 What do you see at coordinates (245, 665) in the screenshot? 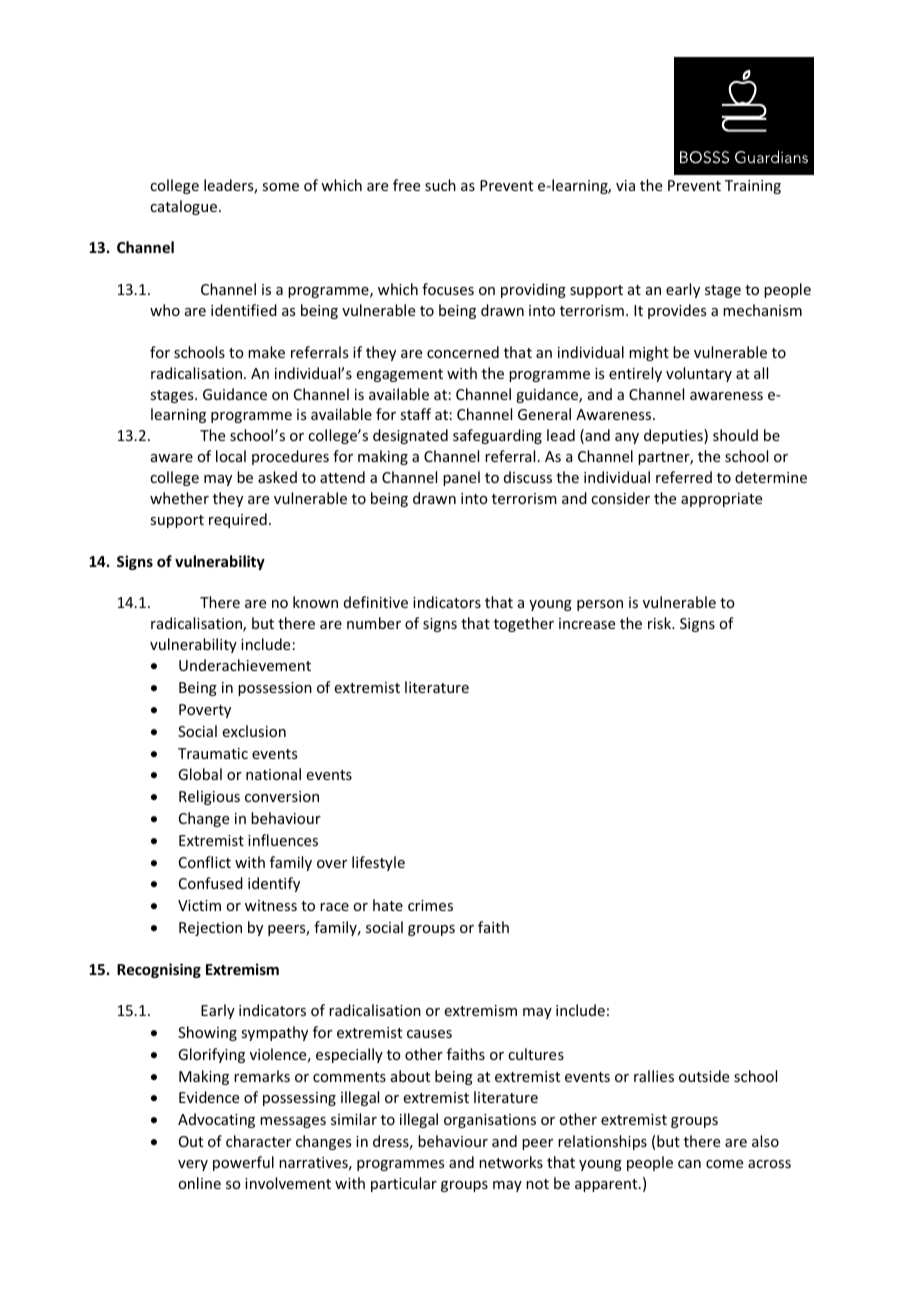
I see `Underachievement` at bounding box center [245, 665].
